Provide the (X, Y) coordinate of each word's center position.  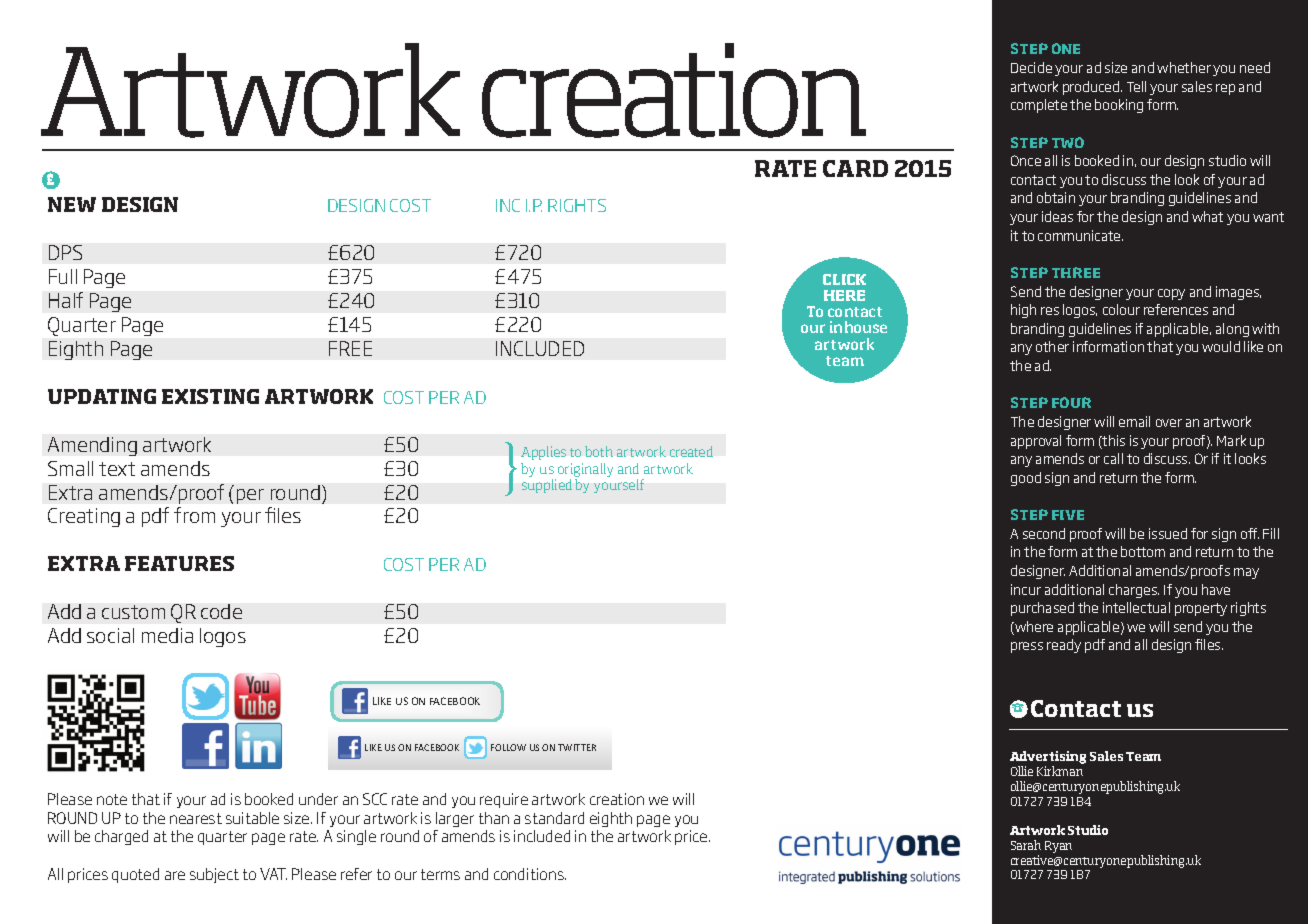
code (221, 611)
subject (214, 875)
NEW (72, 204)
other (1052, 346)
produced (1092, 88)
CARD (855, 168)
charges (1134, 591)
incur (1026, 589)
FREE (350, 348)
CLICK (844, 279)
